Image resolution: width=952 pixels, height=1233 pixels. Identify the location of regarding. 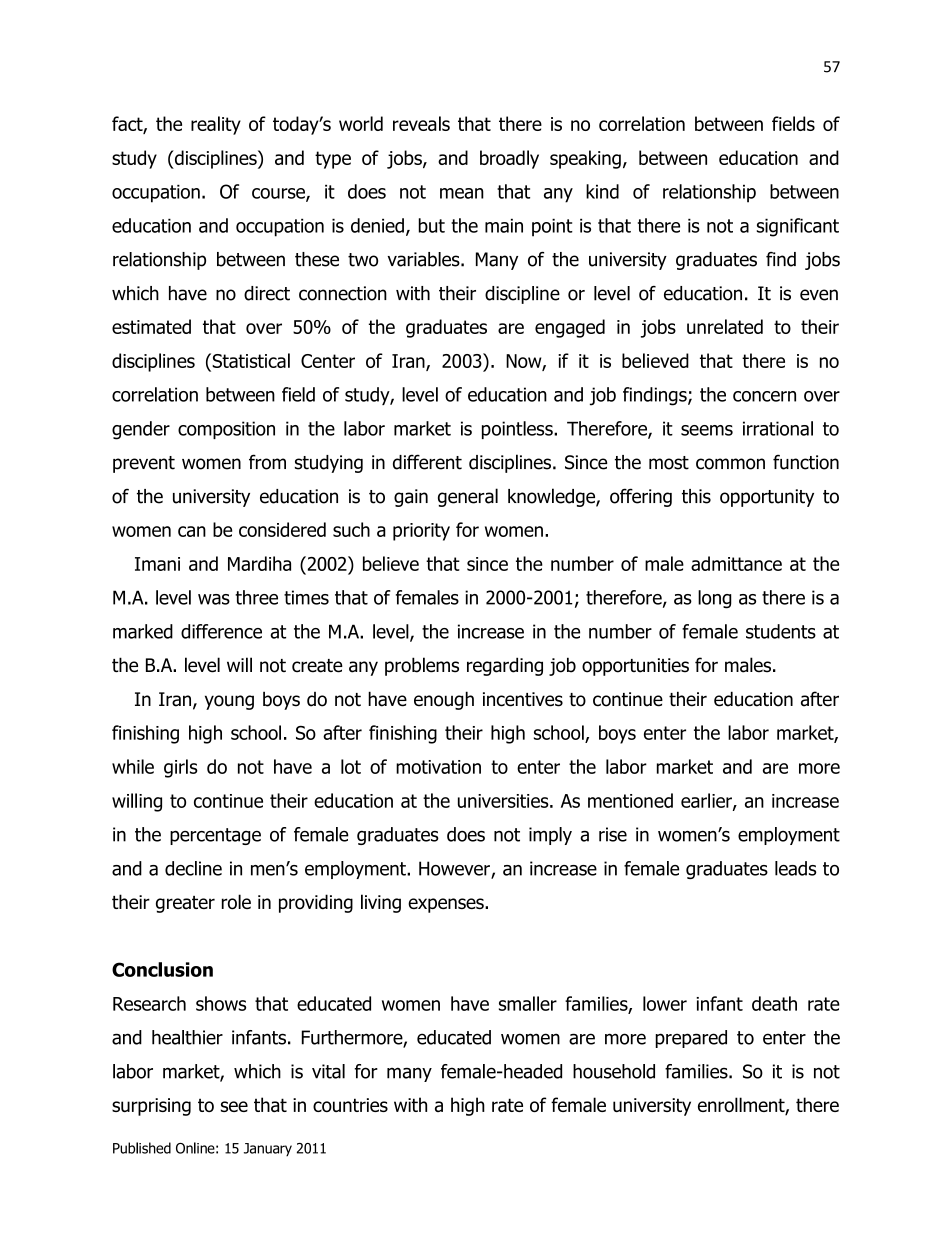
(505, 666).
